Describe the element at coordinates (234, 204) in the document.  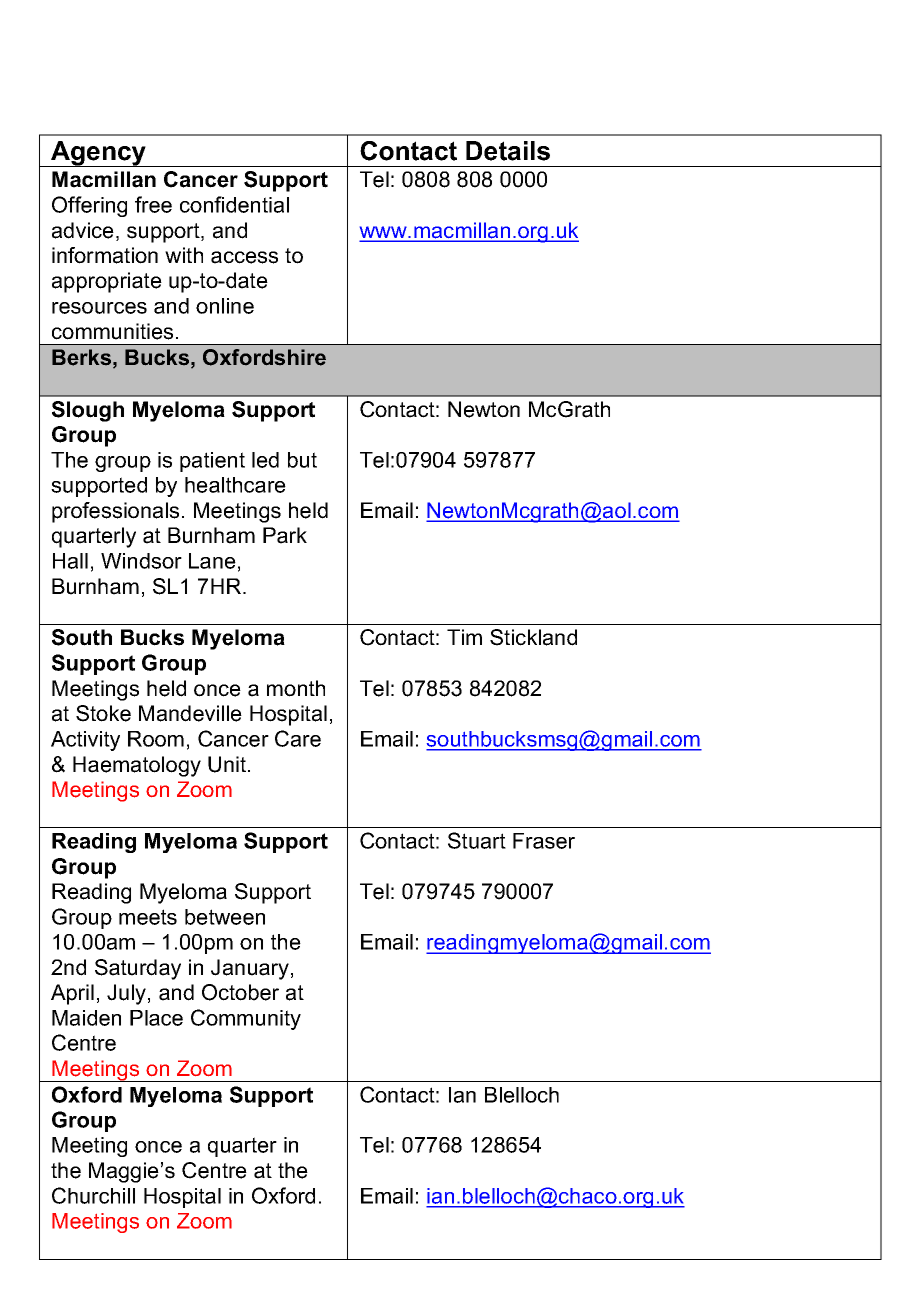
I see `confidential` at that location.
